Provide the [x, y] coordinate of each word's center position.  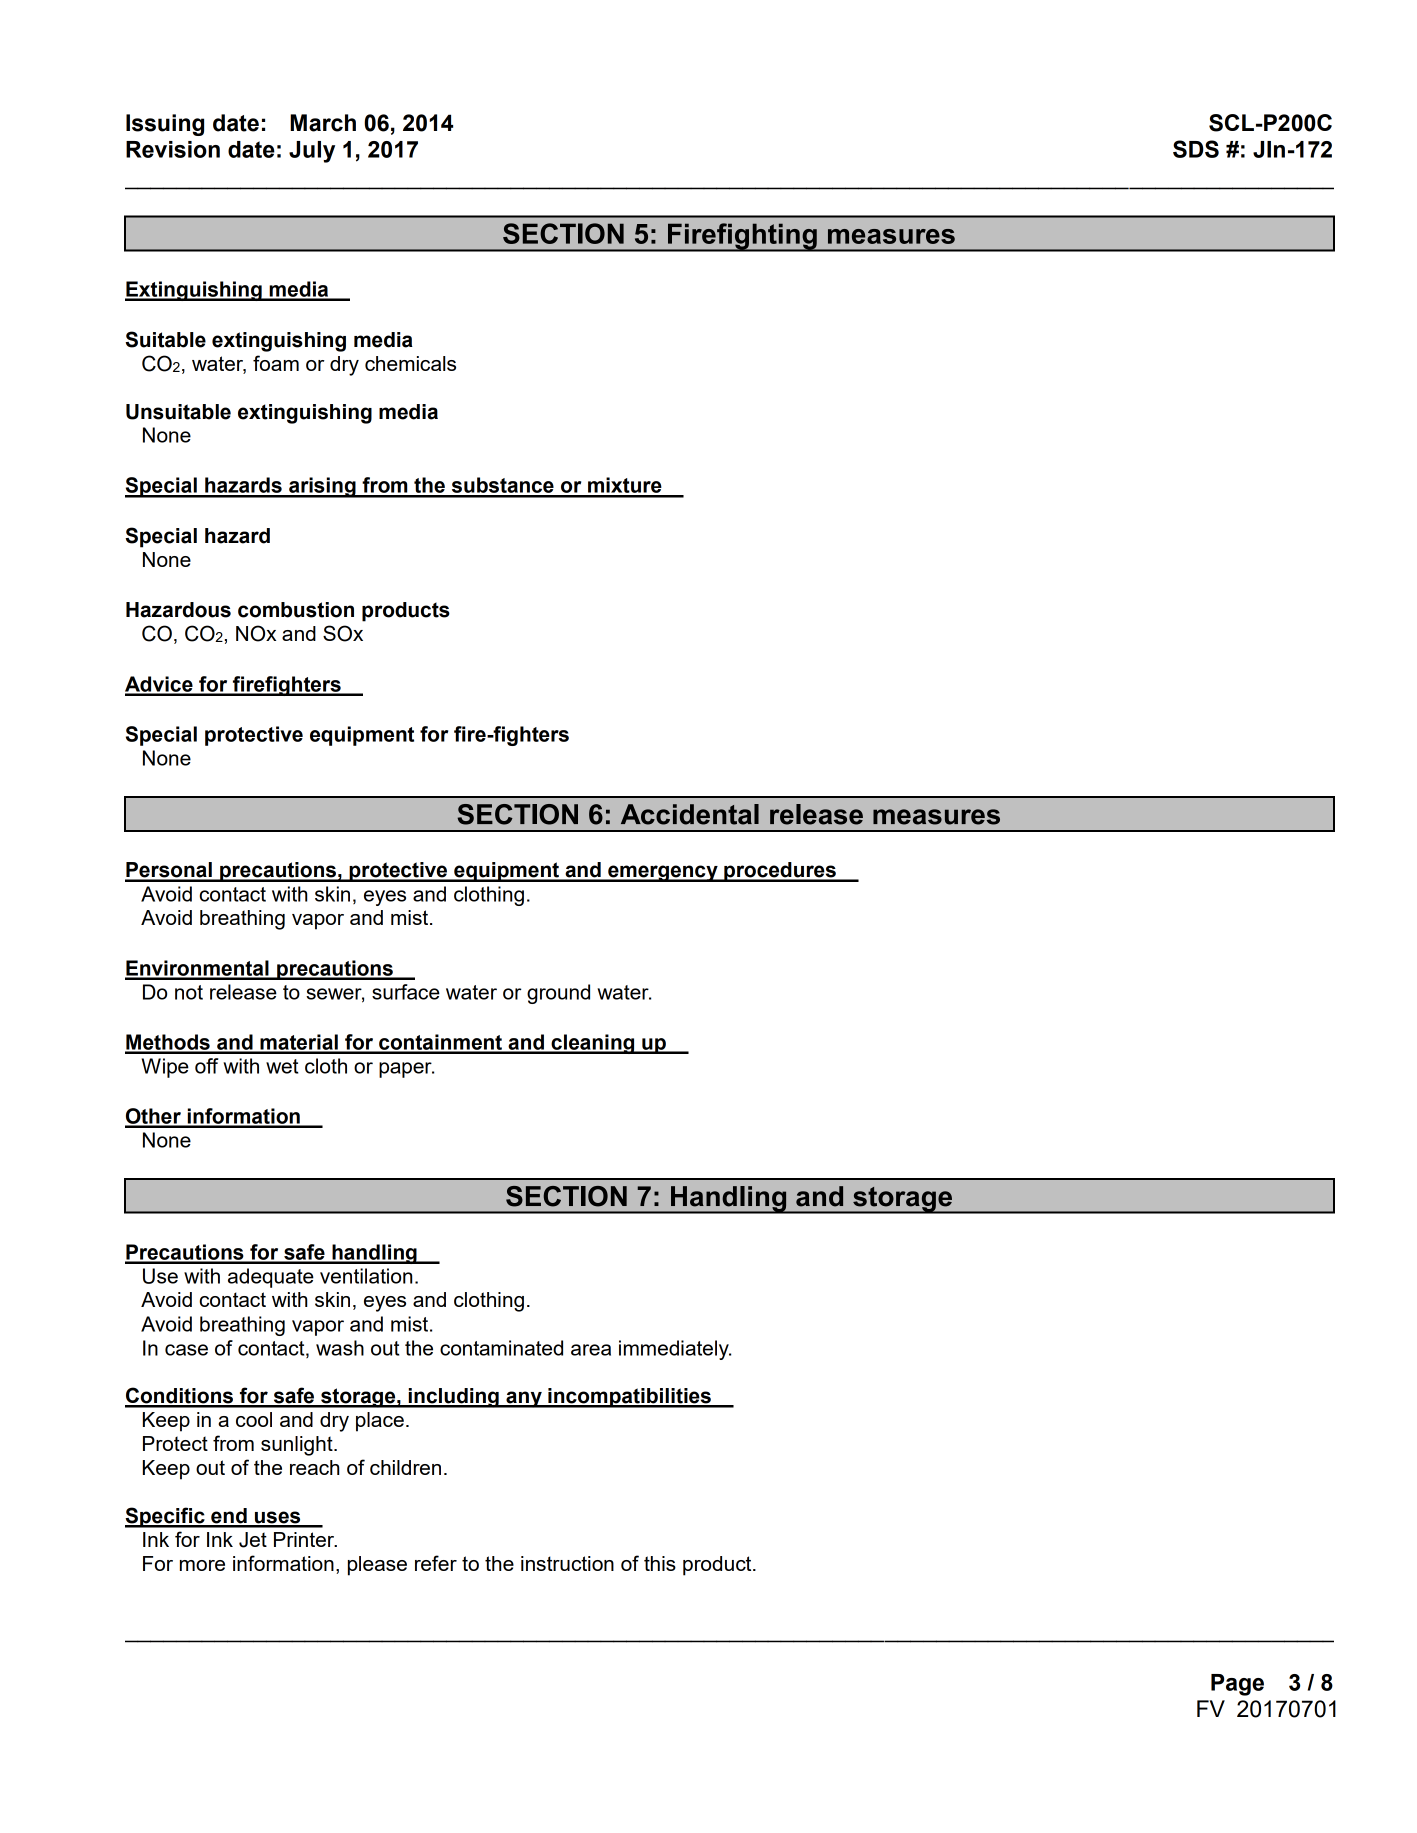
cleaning [593, 1044]
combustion [296, 610]
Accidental [690, 814]
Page [1237, 1685]
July [312, 152]
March [323, 123]
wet [282, 1066]
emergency [663, 873]
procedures [780, 872]
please [377, 1566]
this [660, 1563]
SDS [1196, 149]
